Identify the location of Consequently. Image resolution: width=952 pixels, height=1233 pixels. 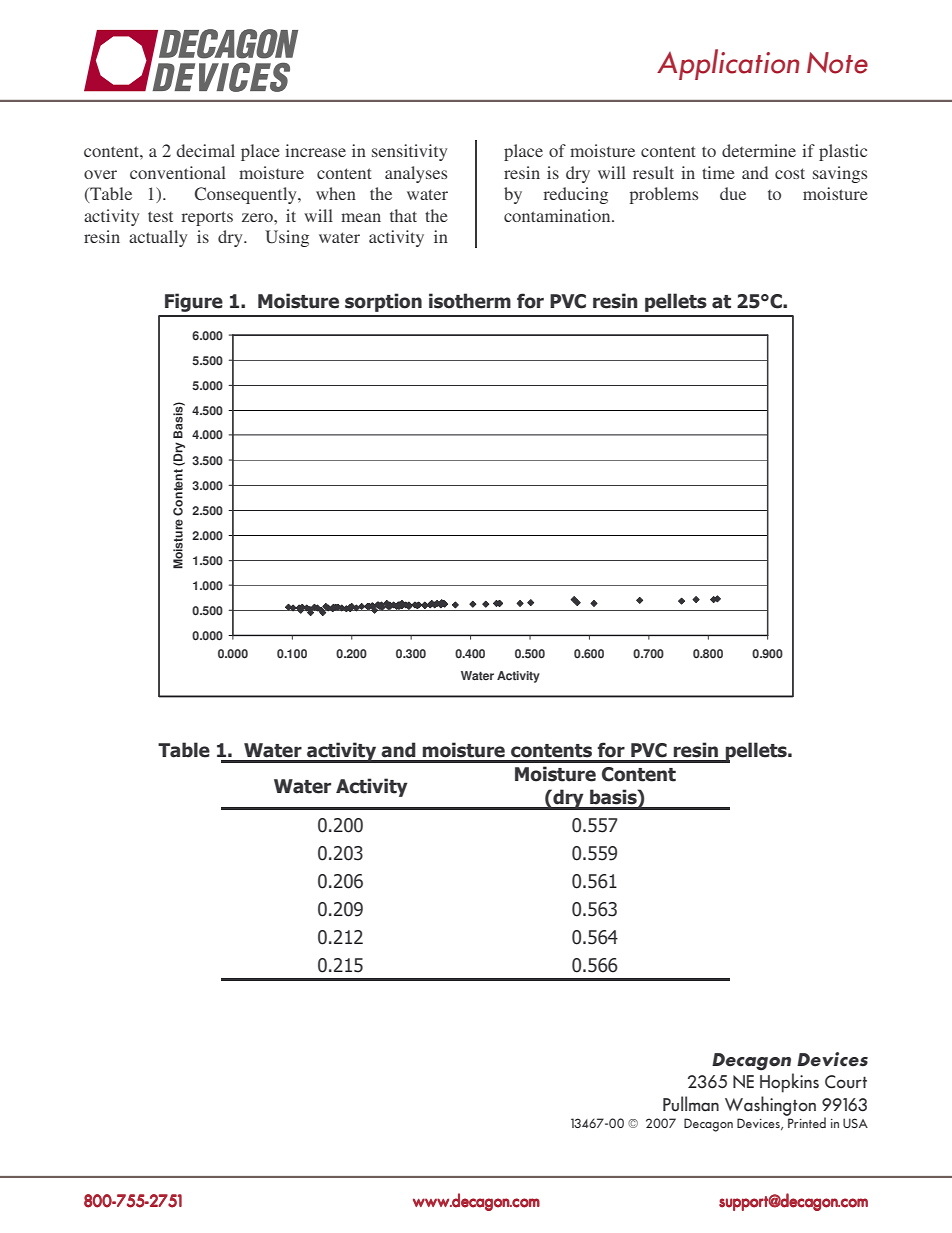
(247, 195).
